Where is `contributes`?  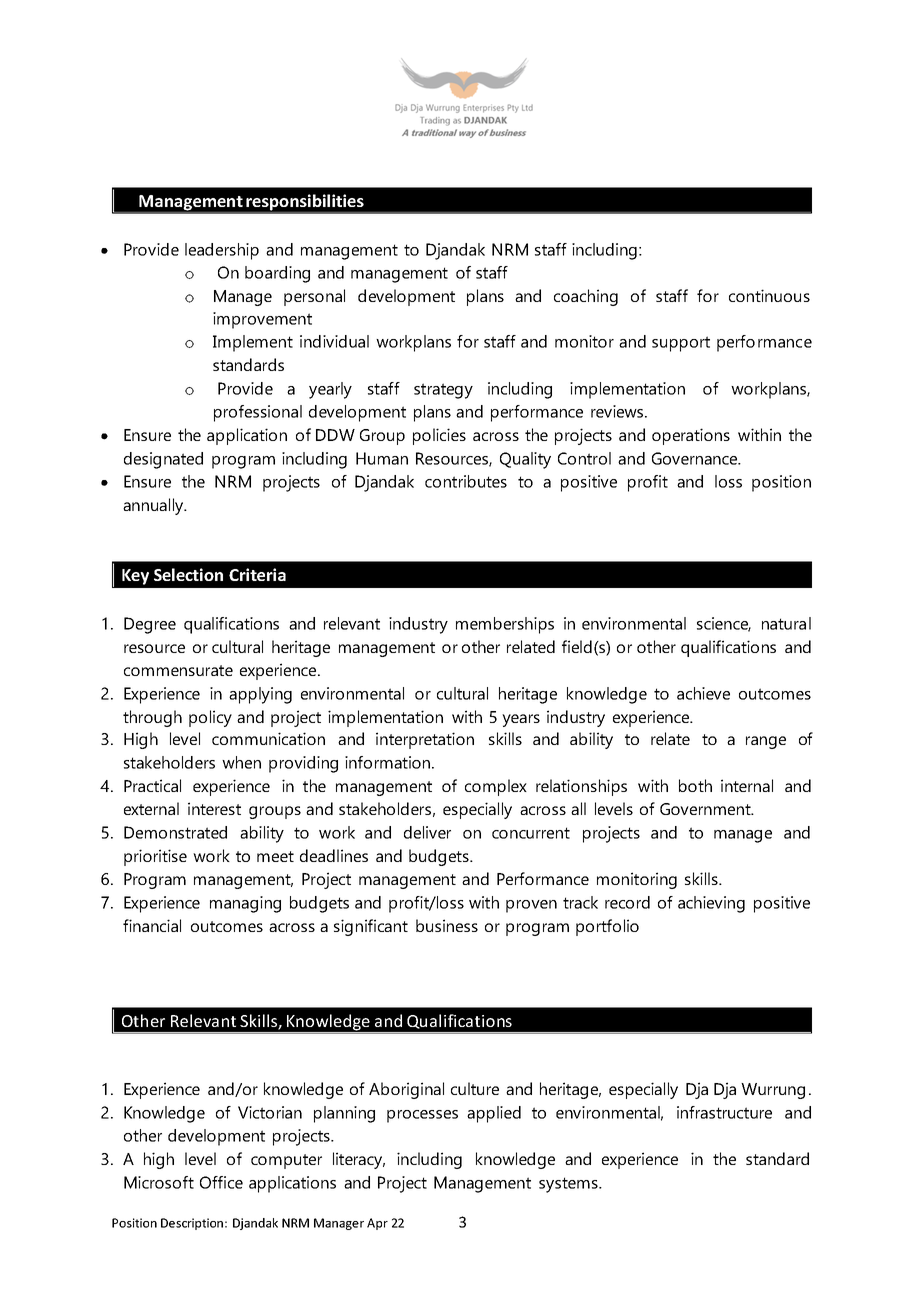
contributes is located at coordinates (466, 481).
